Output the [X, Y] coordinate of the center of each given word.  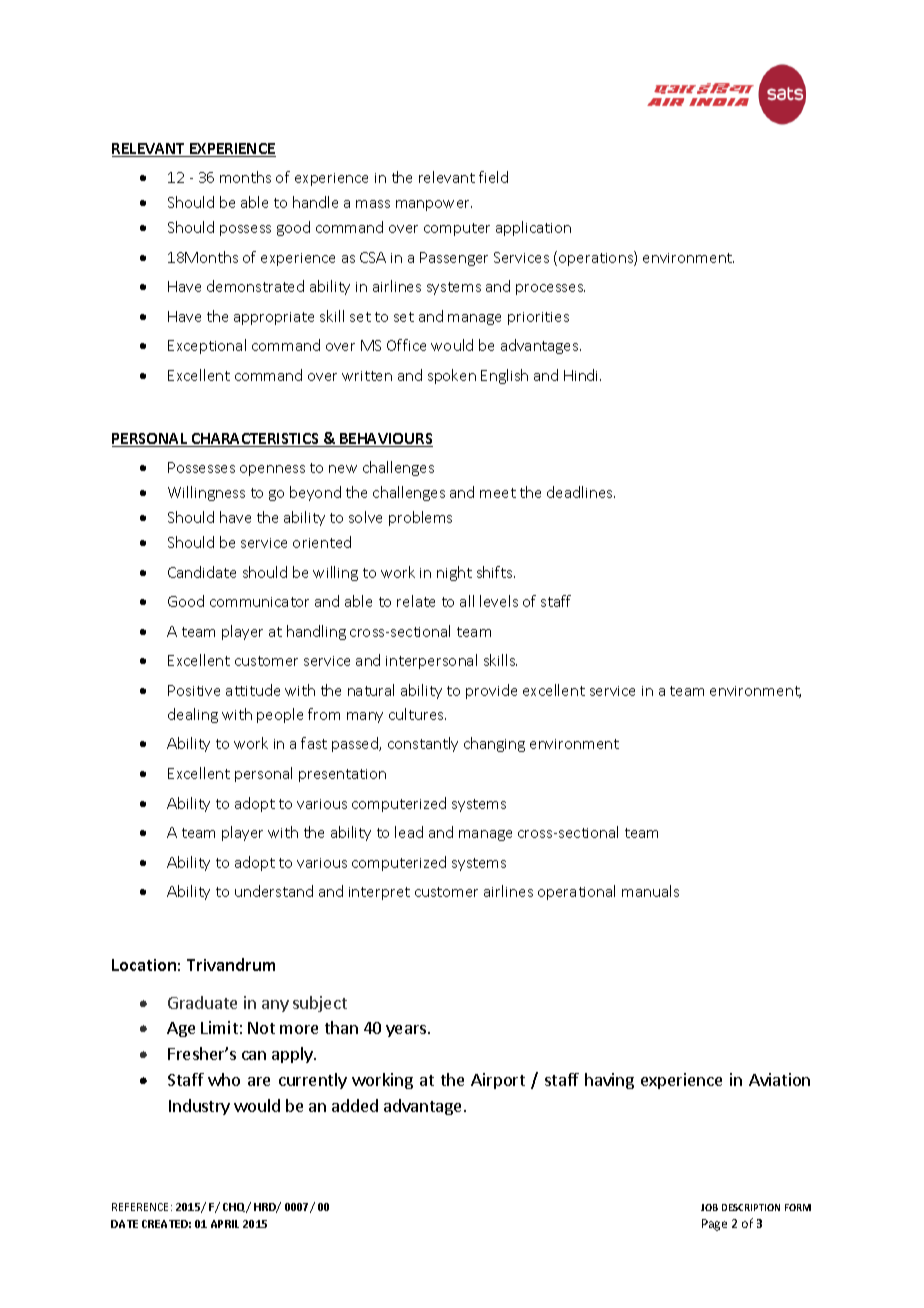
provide [491, 691]
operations [597, 258]
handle [315, 202]
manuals [650, 891]
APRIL [225, 1224]
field [493, 177]
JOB [709, 1207]
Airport [498, 1081]
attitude [253, 690]
